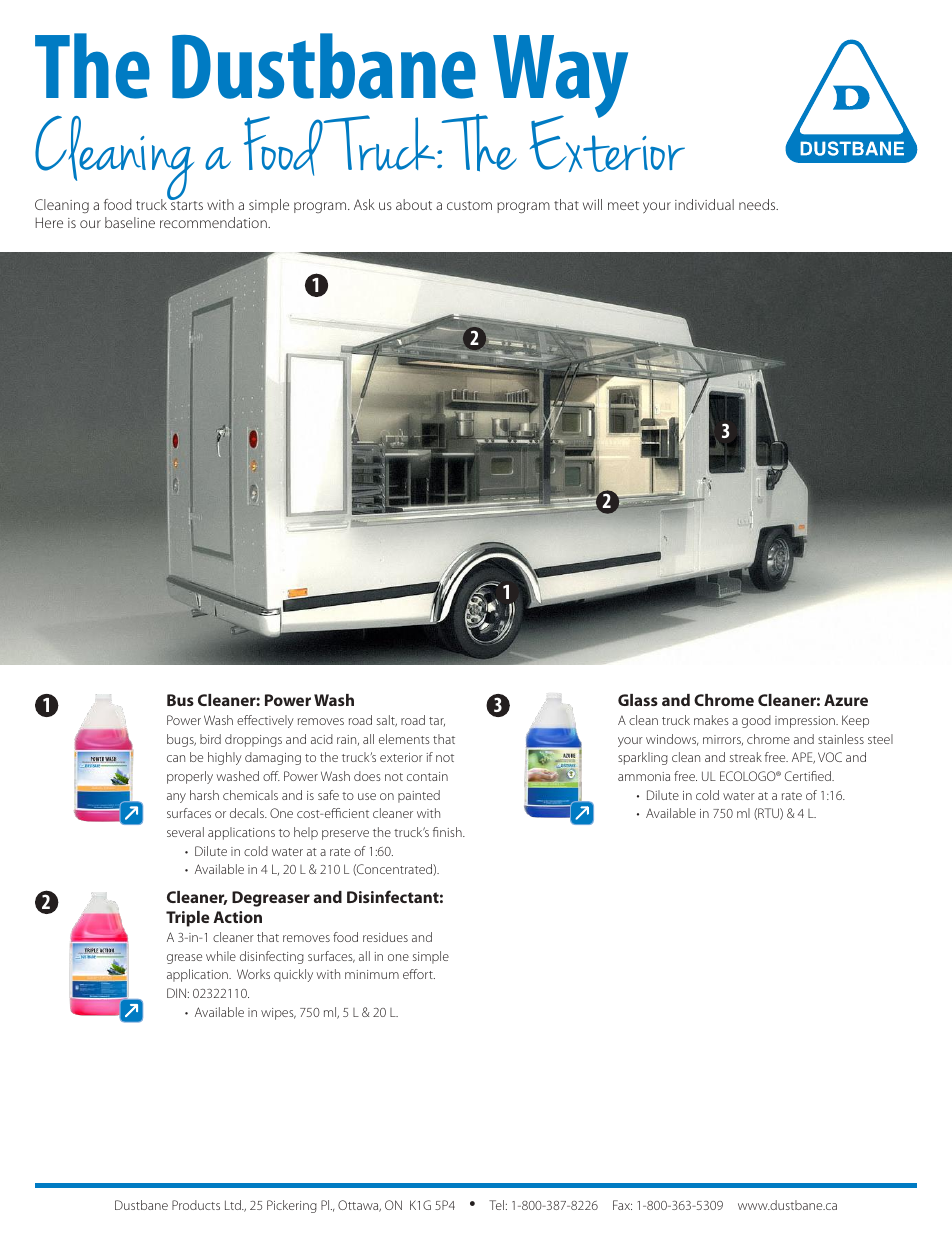 This image has width=952, height=1233. Describe the element at coordinates (130, 222) in the image. I see `baseline` at that location.
